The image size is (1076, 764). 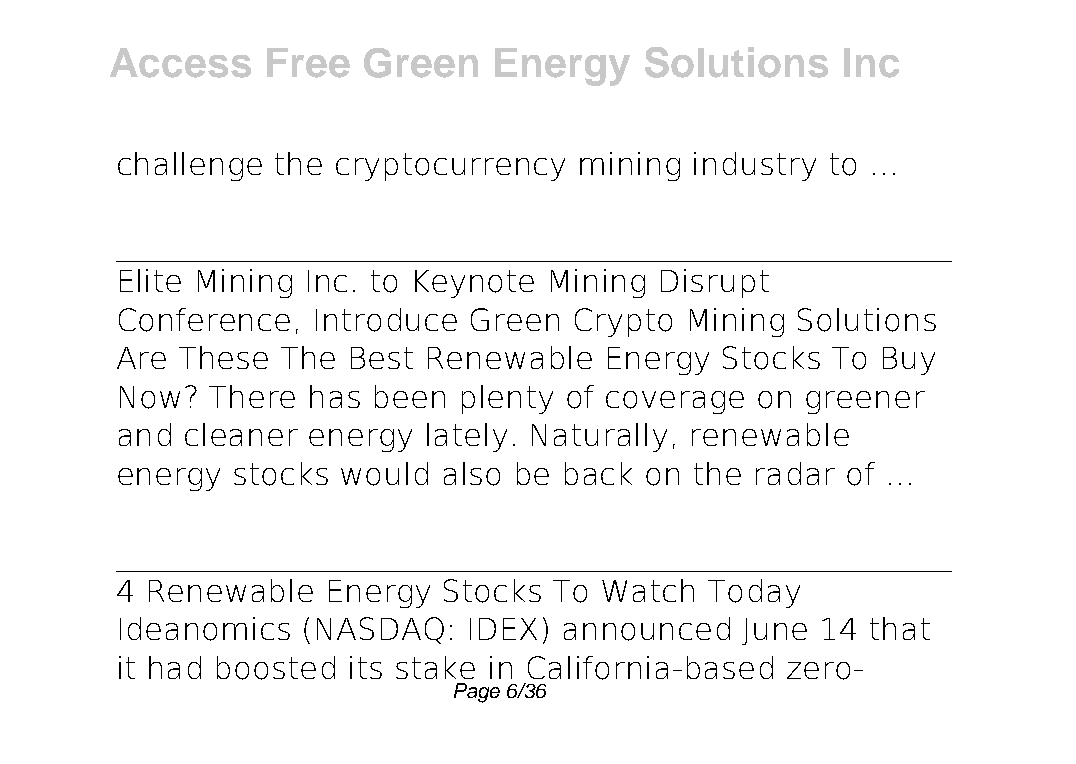 I want to click on also, so click(x=472, y=474).
